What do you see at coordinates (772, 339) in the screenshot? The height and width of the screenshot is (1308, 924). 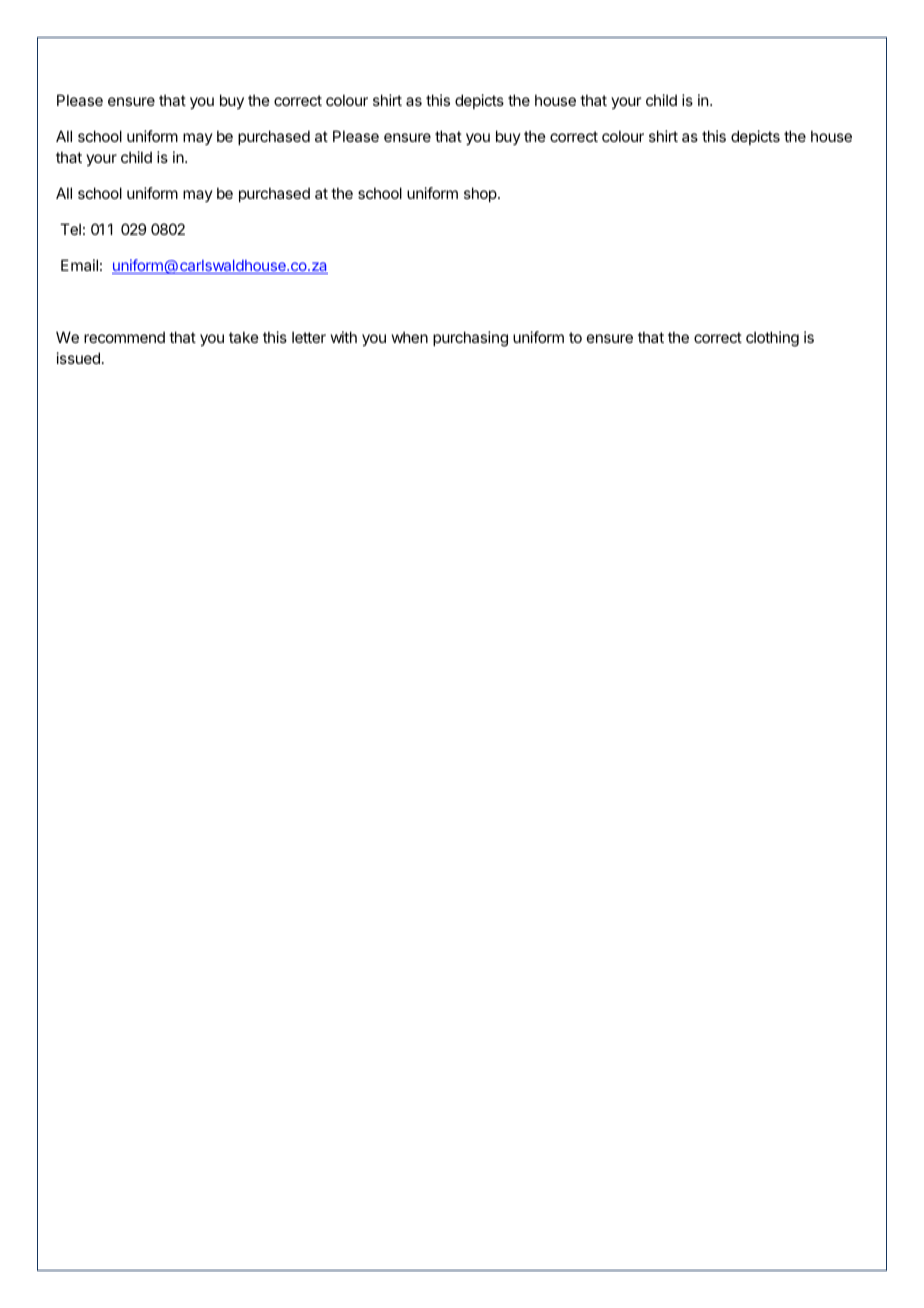 I see `clothing` at bounding box center [772, 339].
